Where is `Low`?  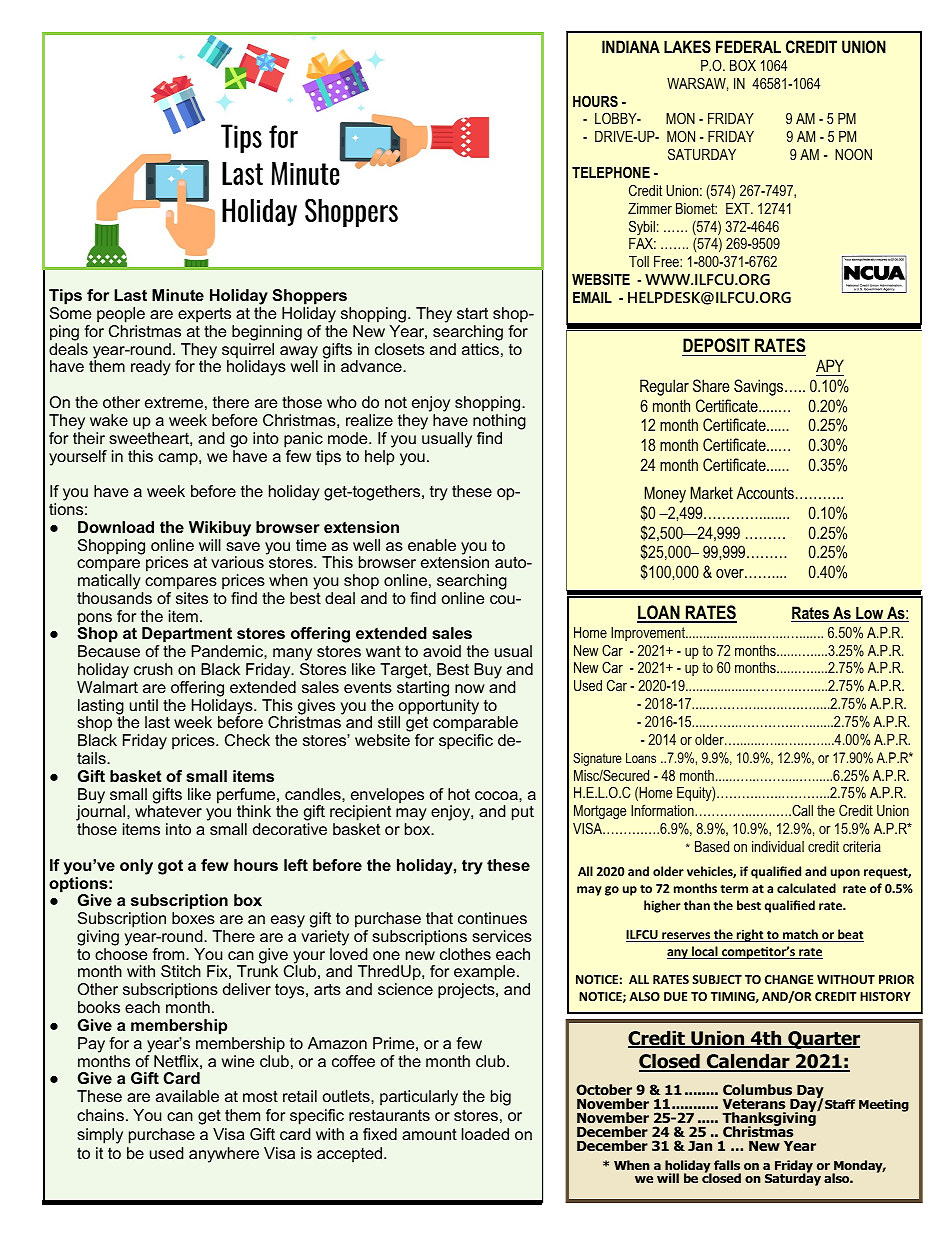 Low is located at coordinates (870, 614).
